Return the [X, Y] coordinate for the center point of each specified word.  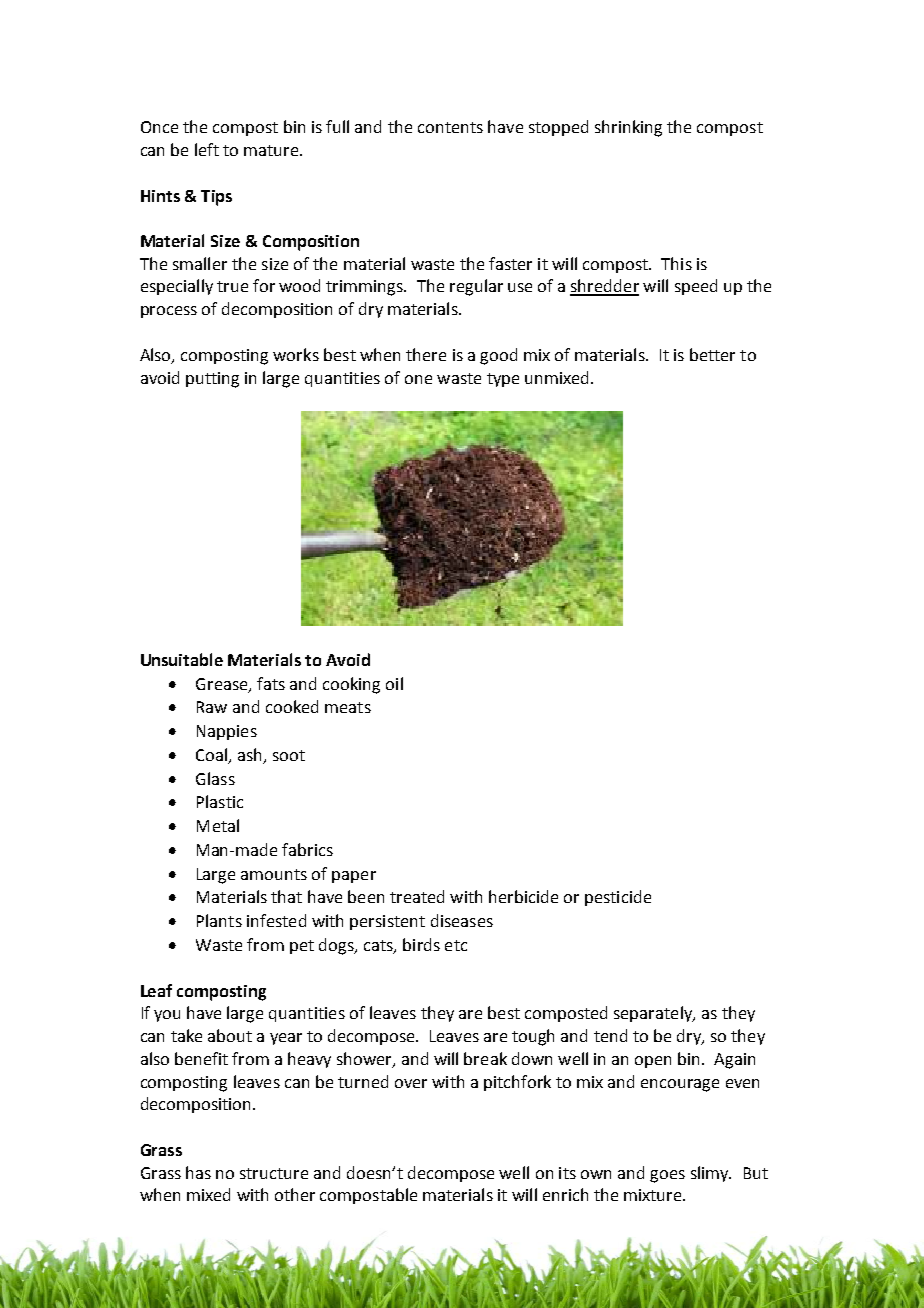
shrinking [628, 128]
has [198, 1172]
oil [394, 683]
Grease [223, 685]
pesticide [618, 898]
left [207, 149]
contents [450, 127]
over [411, 1083]
